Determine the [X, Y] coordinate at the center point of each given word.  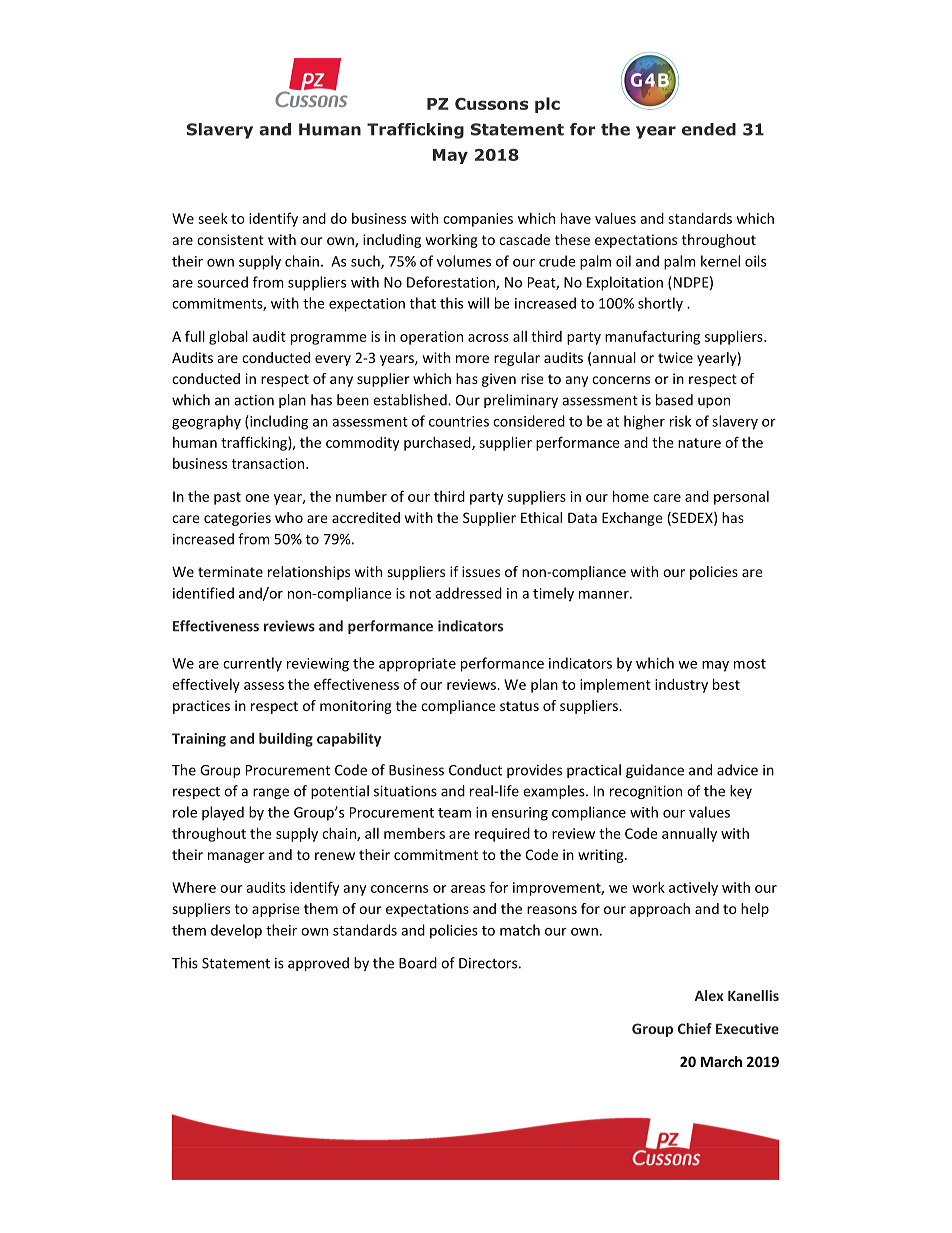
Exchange [632, 519]
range [271, 793]
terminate [230, 571]
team [454, 813]
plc [547, 105]
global [228, 337]
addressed [468, 593]
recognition [646, 792]
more [472, 359]
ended [709, 129]
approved [318, 964]
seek [213, 218]
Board [418, 963]
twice [675, 357]
